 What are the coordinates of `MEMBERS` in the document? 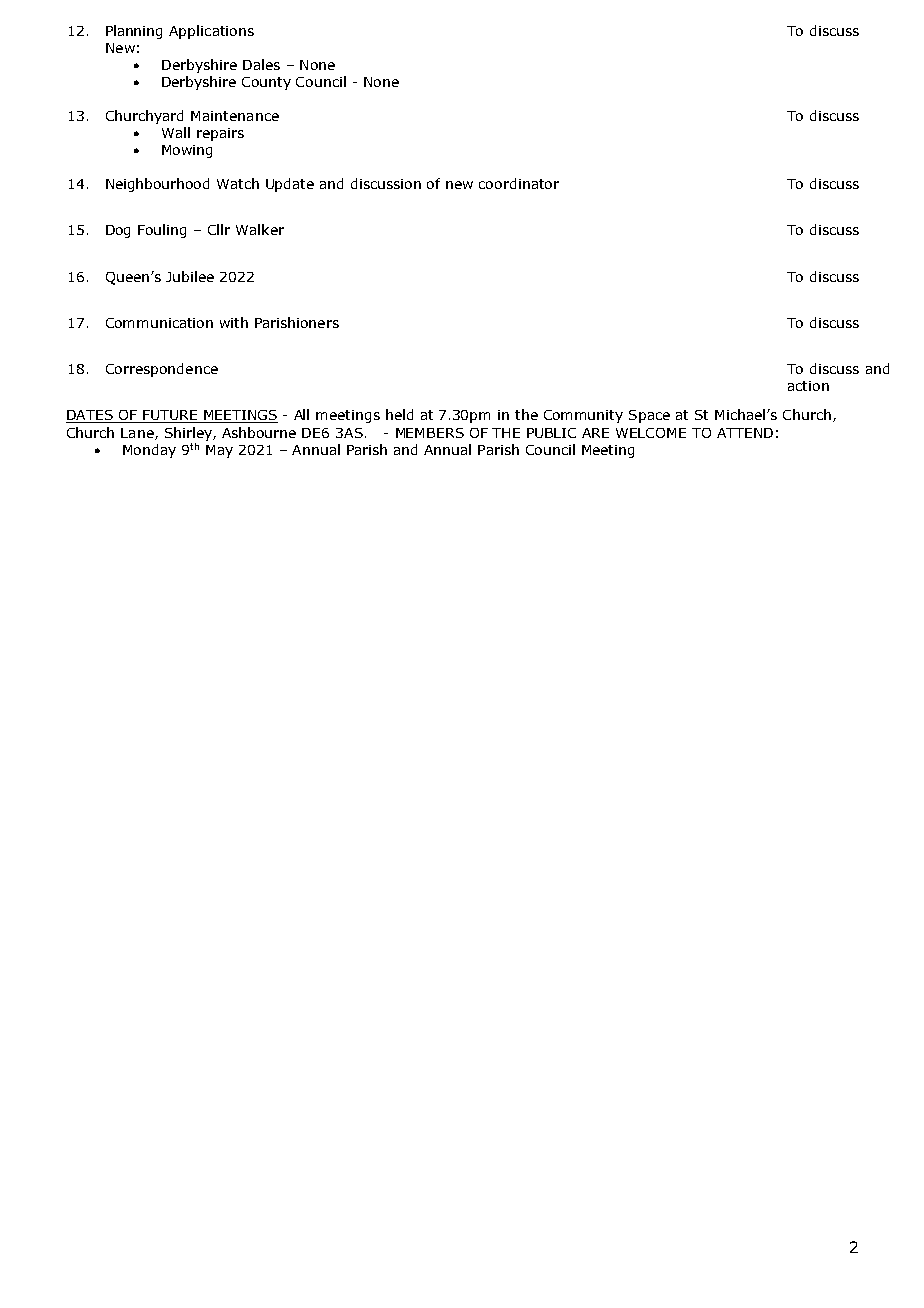 It's located at (430, 433).
